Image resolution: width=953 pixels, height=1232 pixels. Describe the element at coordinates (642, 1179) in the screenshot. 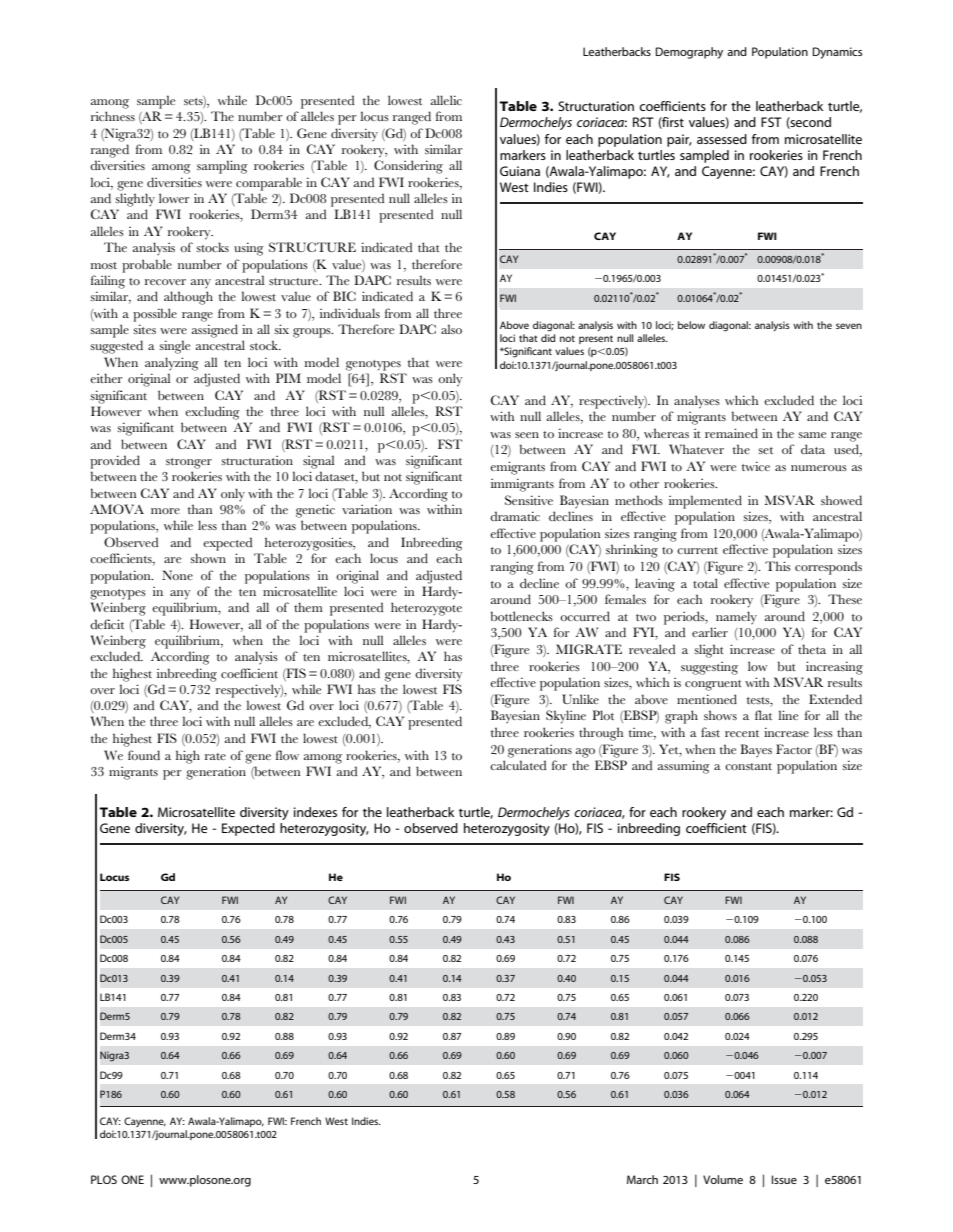

I see `March` at that location.
